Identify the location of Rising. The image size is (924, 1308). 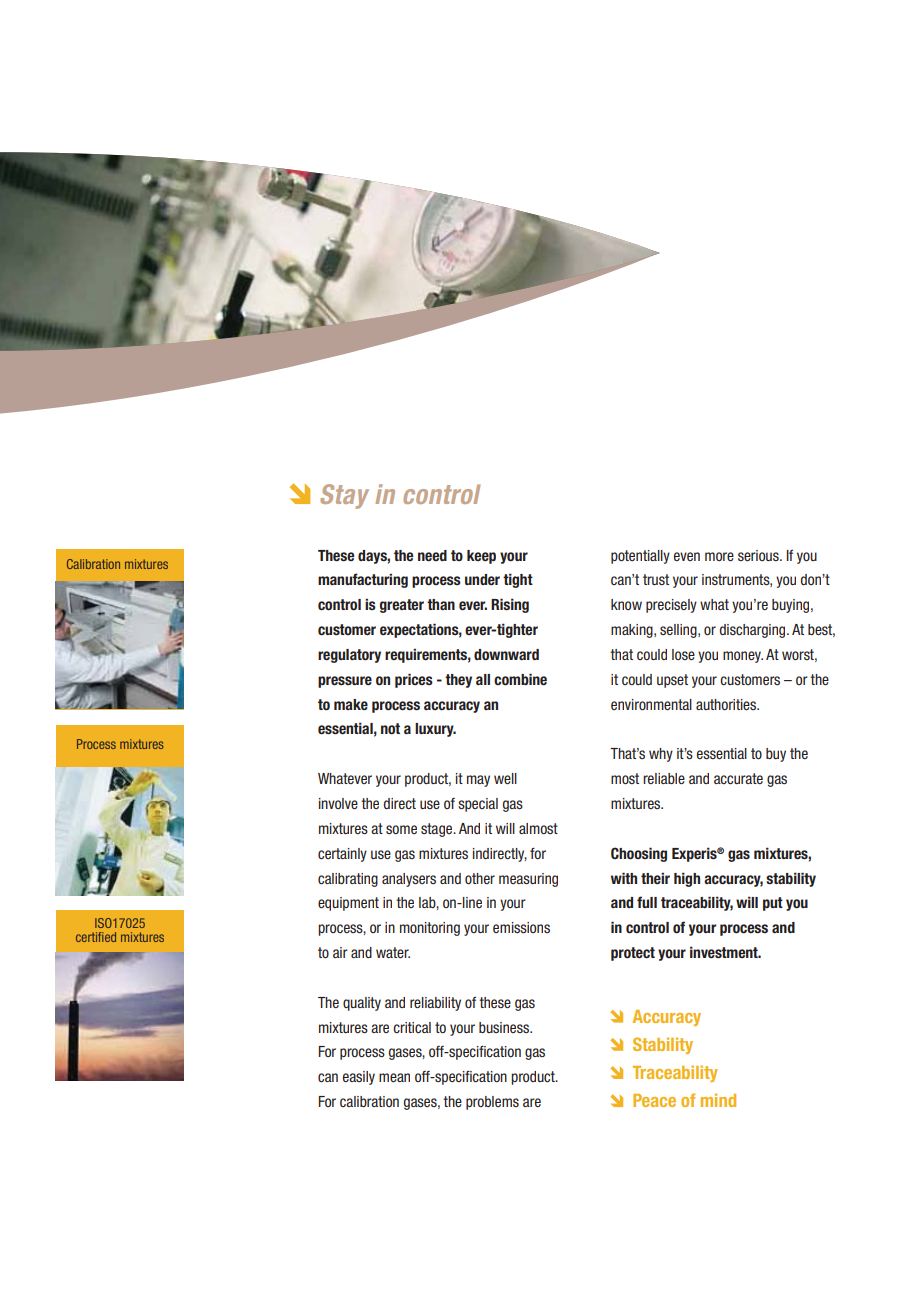
(510, 605).
